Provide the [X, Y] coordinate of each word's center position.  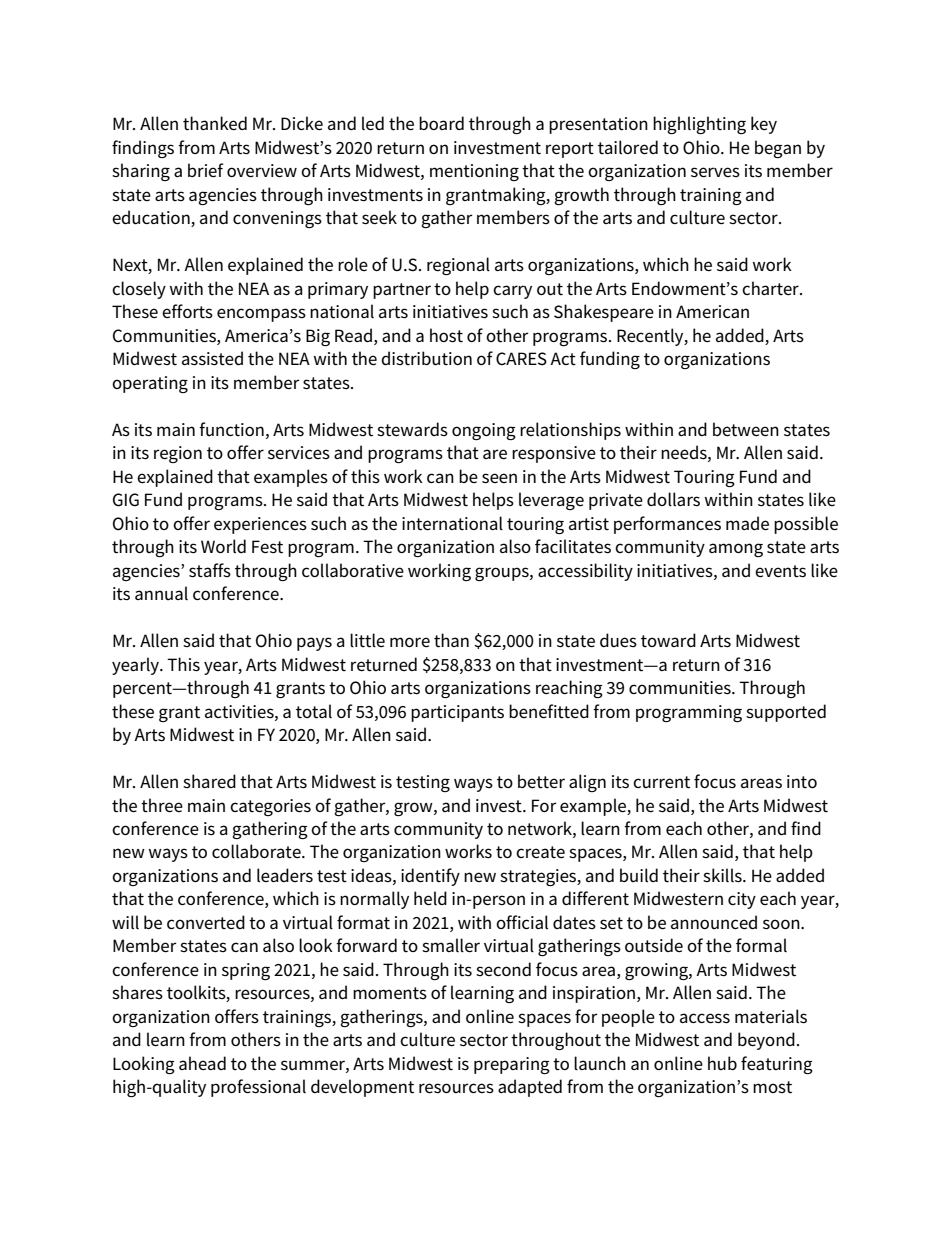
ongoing [484, 431]
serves [715, 172]
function [231, 429]
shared [209, 781]
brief [206, 170]
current [661, 782]
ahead [202, 1063]
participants [457, 713]
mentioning [474, 172]
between [746, 429]
